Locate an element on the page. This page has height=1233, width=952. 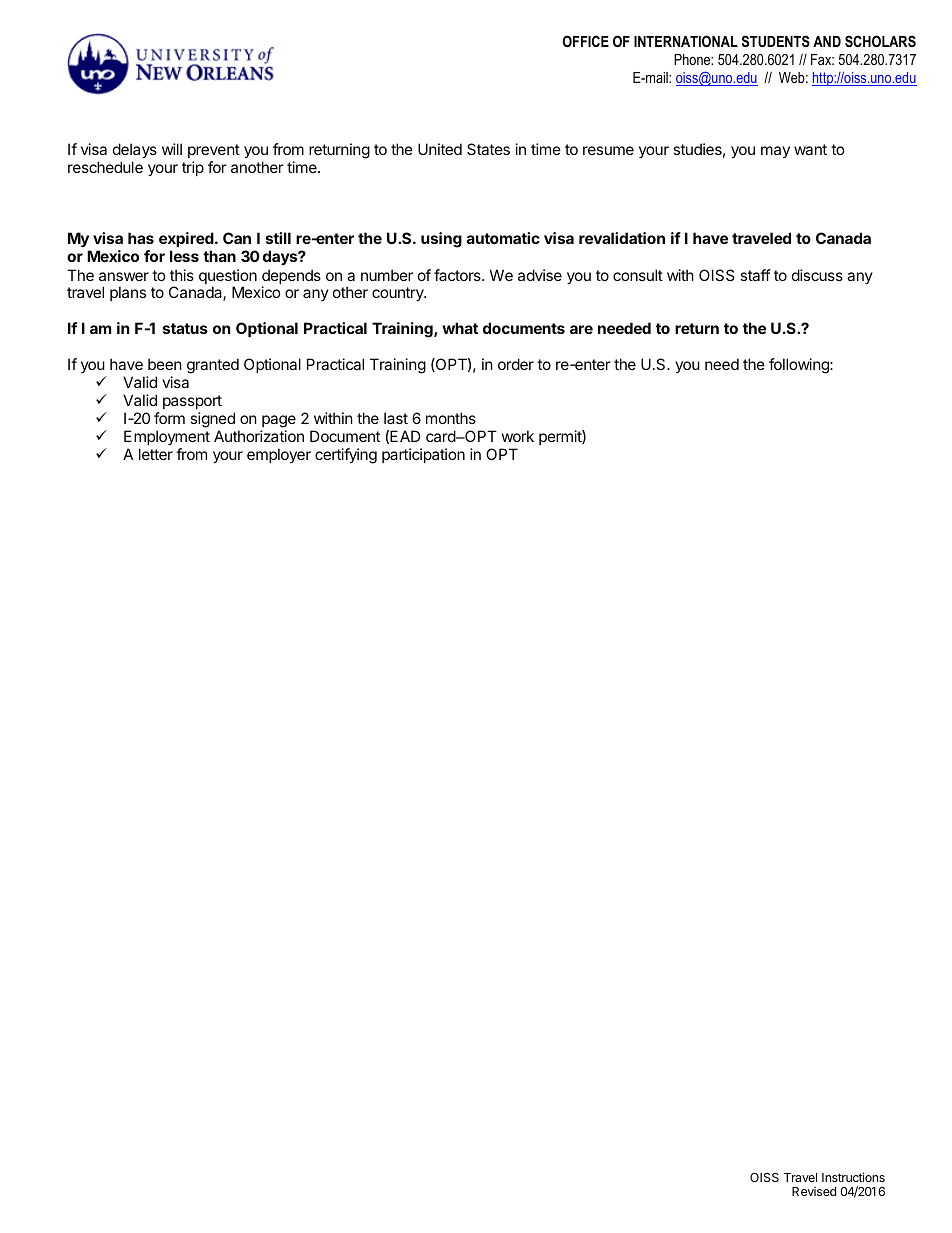
work is located at coordinates (518, 436).
